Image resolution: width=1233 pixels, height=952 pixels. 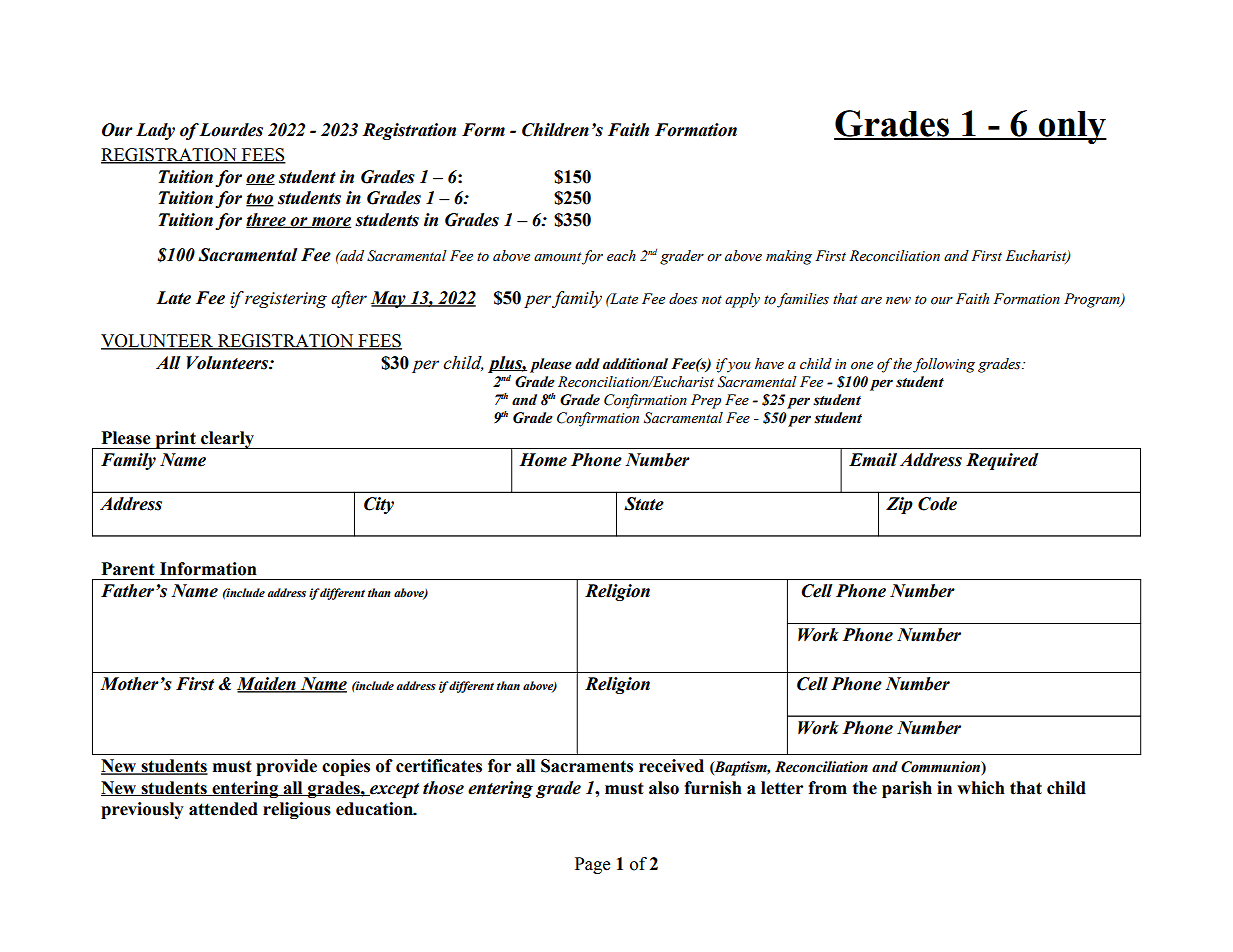 What do you see at coordinates (621, 256) in the image?
I see `each` at bounding box center [621, 256].
